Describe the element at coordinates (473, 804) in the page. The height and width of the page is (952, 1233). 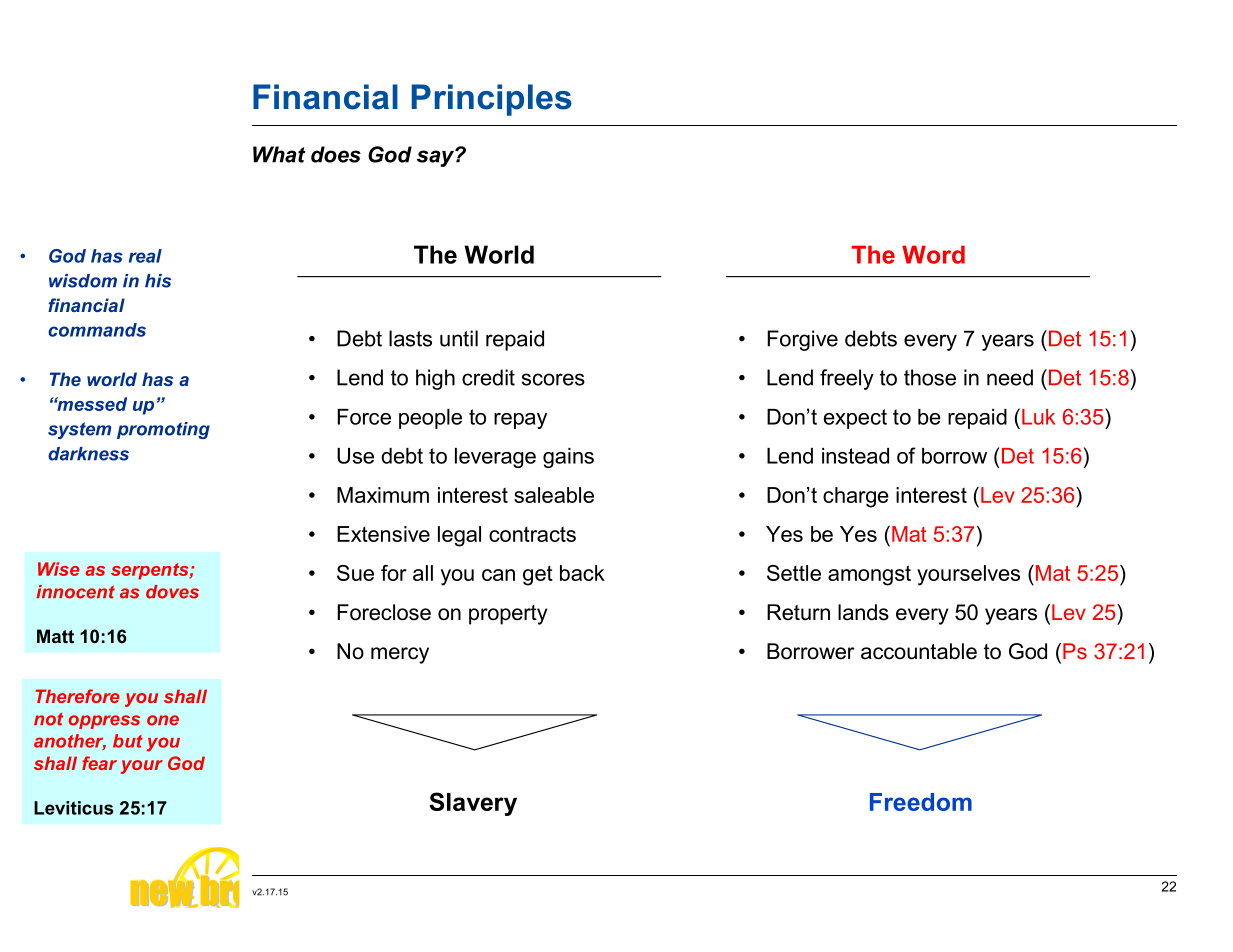
I see `Slavery` at that location.
